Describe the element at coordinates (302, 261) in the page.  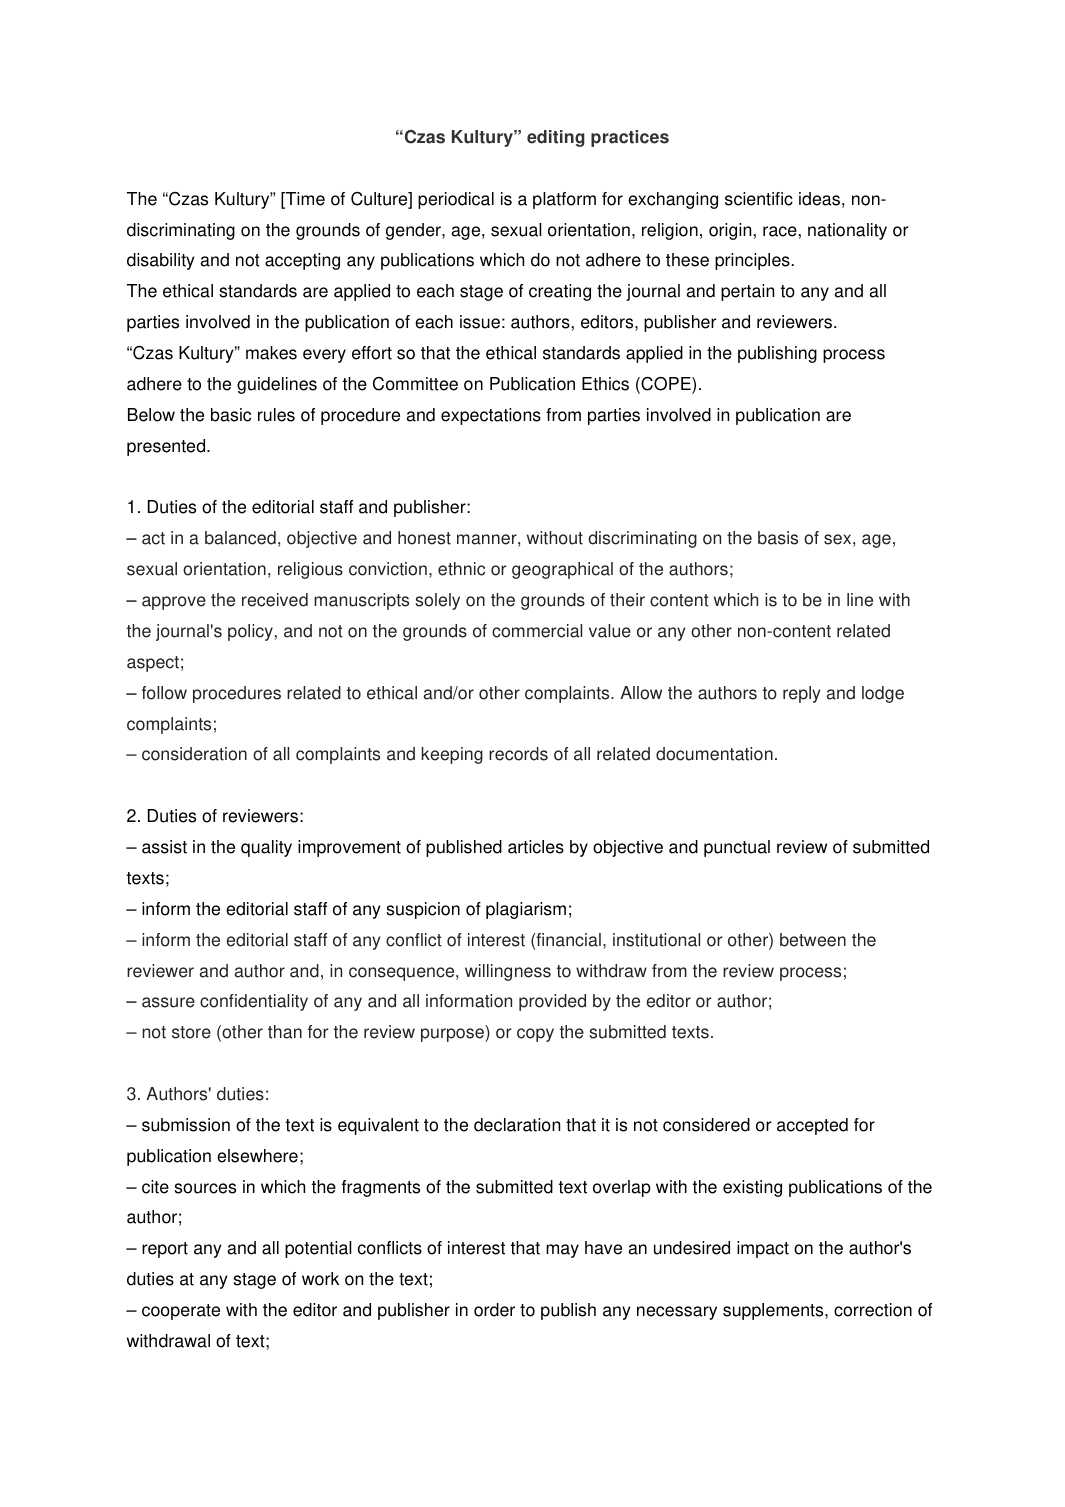
I see `accepting` at that location.
